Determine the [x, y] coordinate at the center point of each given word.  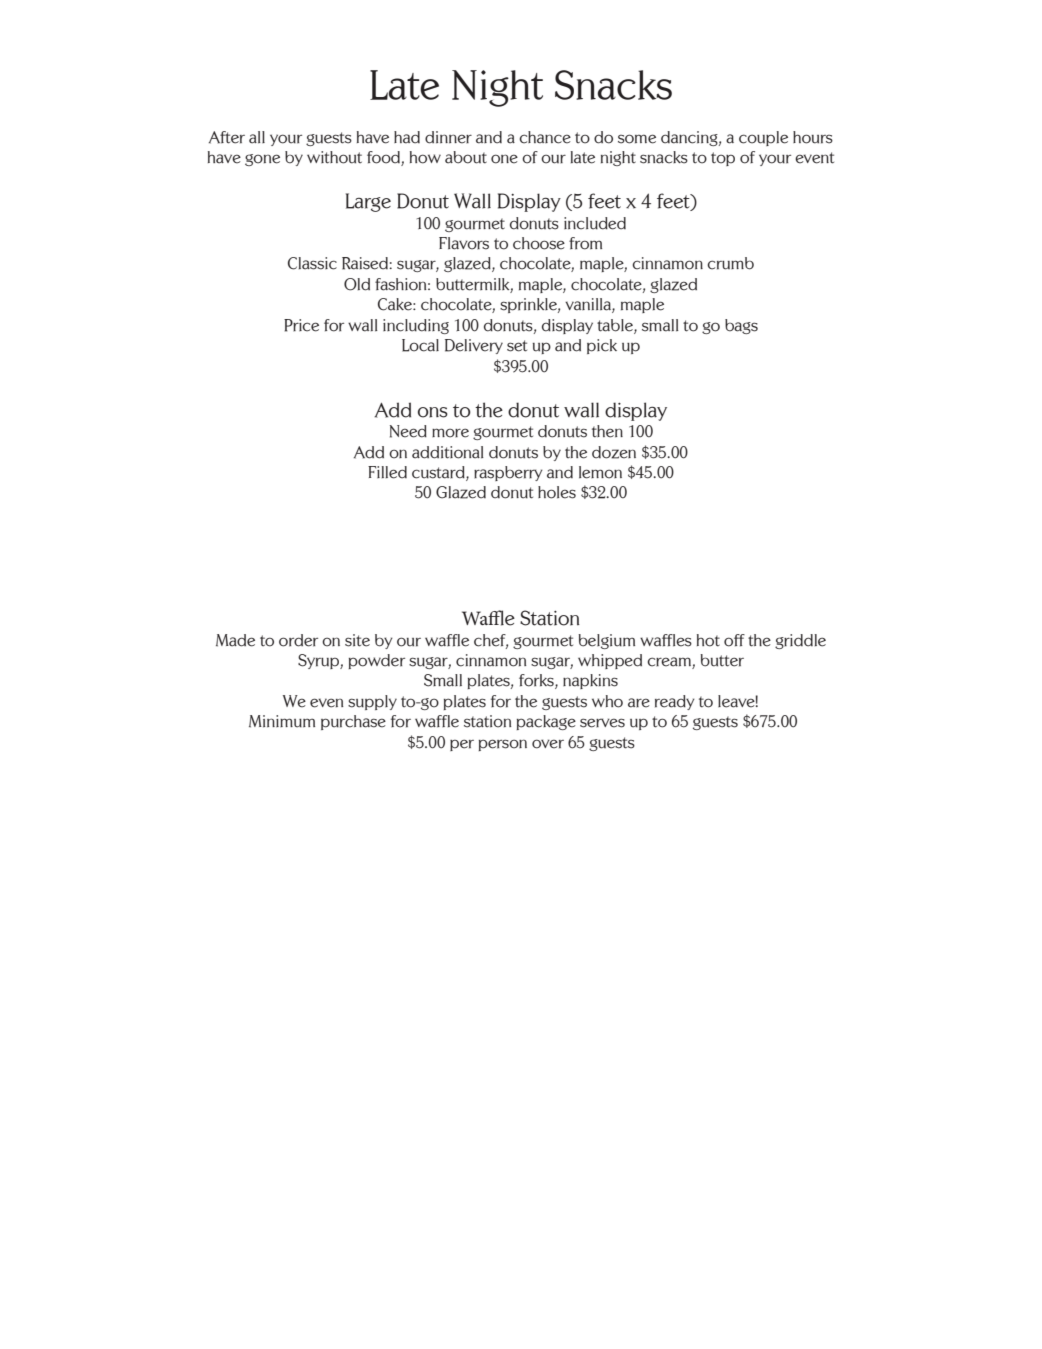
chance [545, 137]
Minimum [282, 721]
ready [675, 702]
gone [262, 160]
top [723, 159]
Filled [387, 472]
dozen [614, 452]
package [546, 722]
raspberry [508, 473]
